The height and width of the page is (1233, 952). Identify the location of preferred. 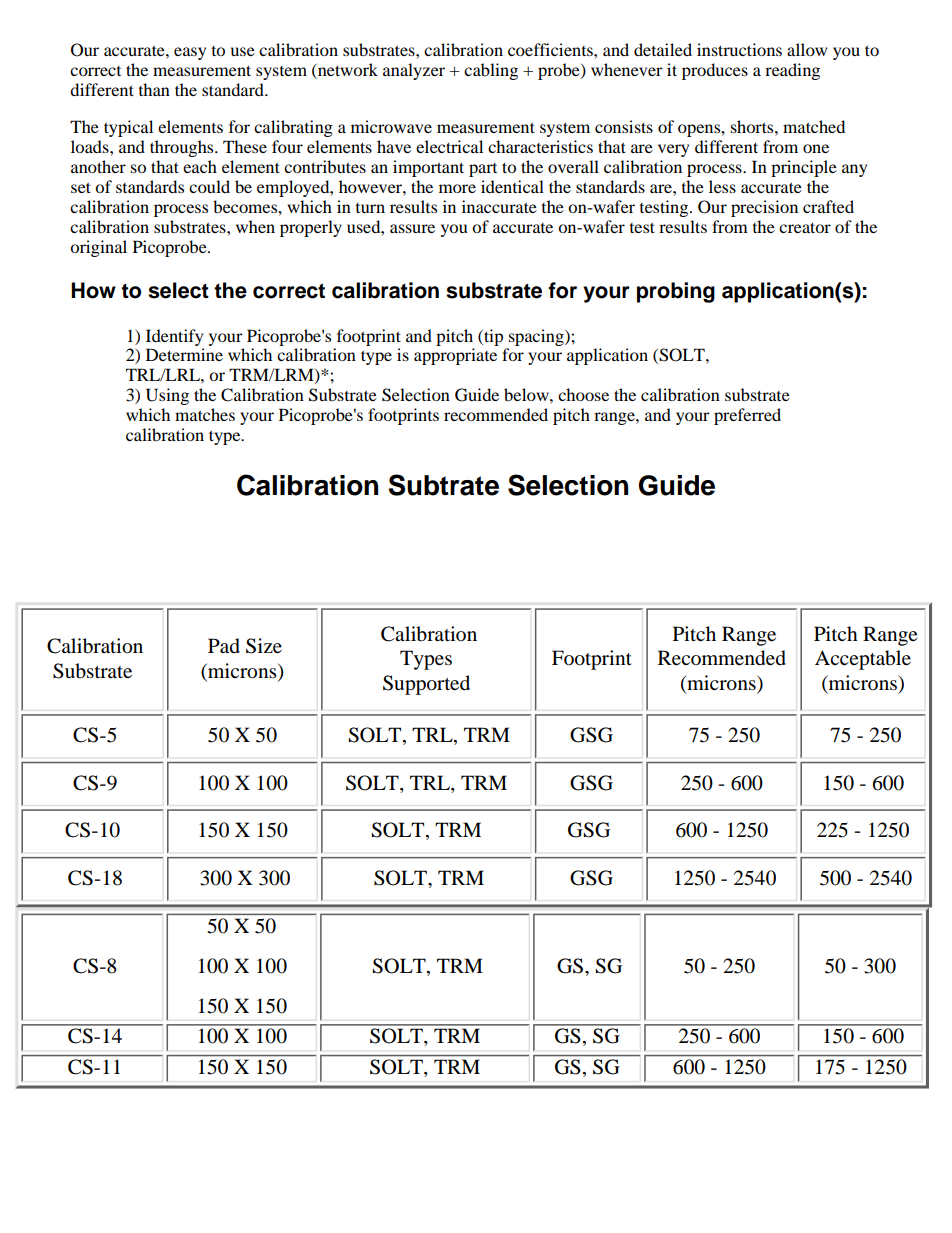
(747, 416).
